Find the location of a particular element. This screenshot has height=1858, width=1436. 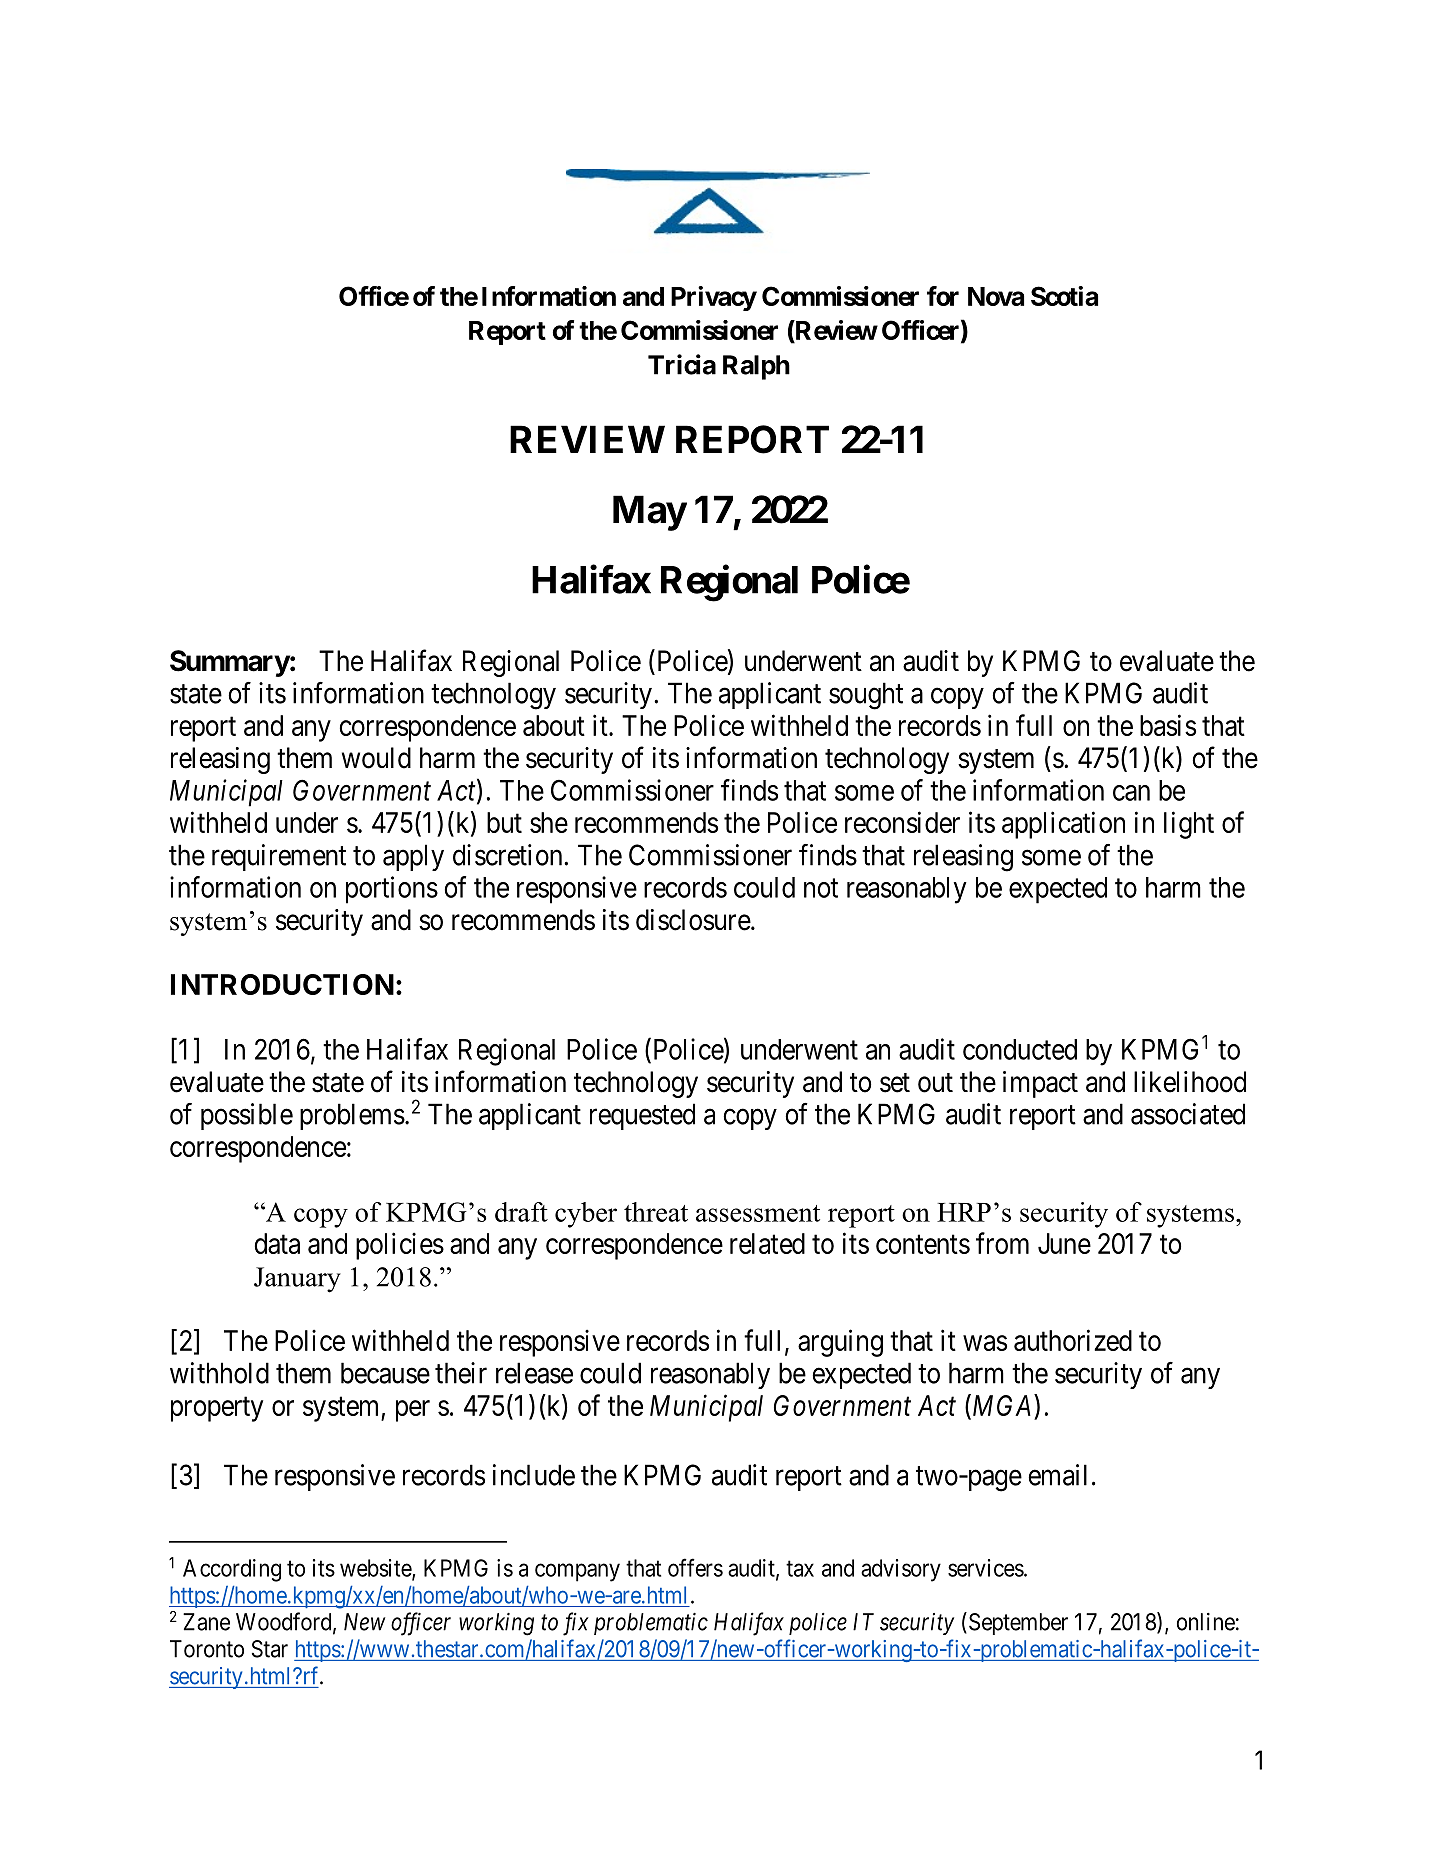

threat is located at coordinates (656, 1212).
